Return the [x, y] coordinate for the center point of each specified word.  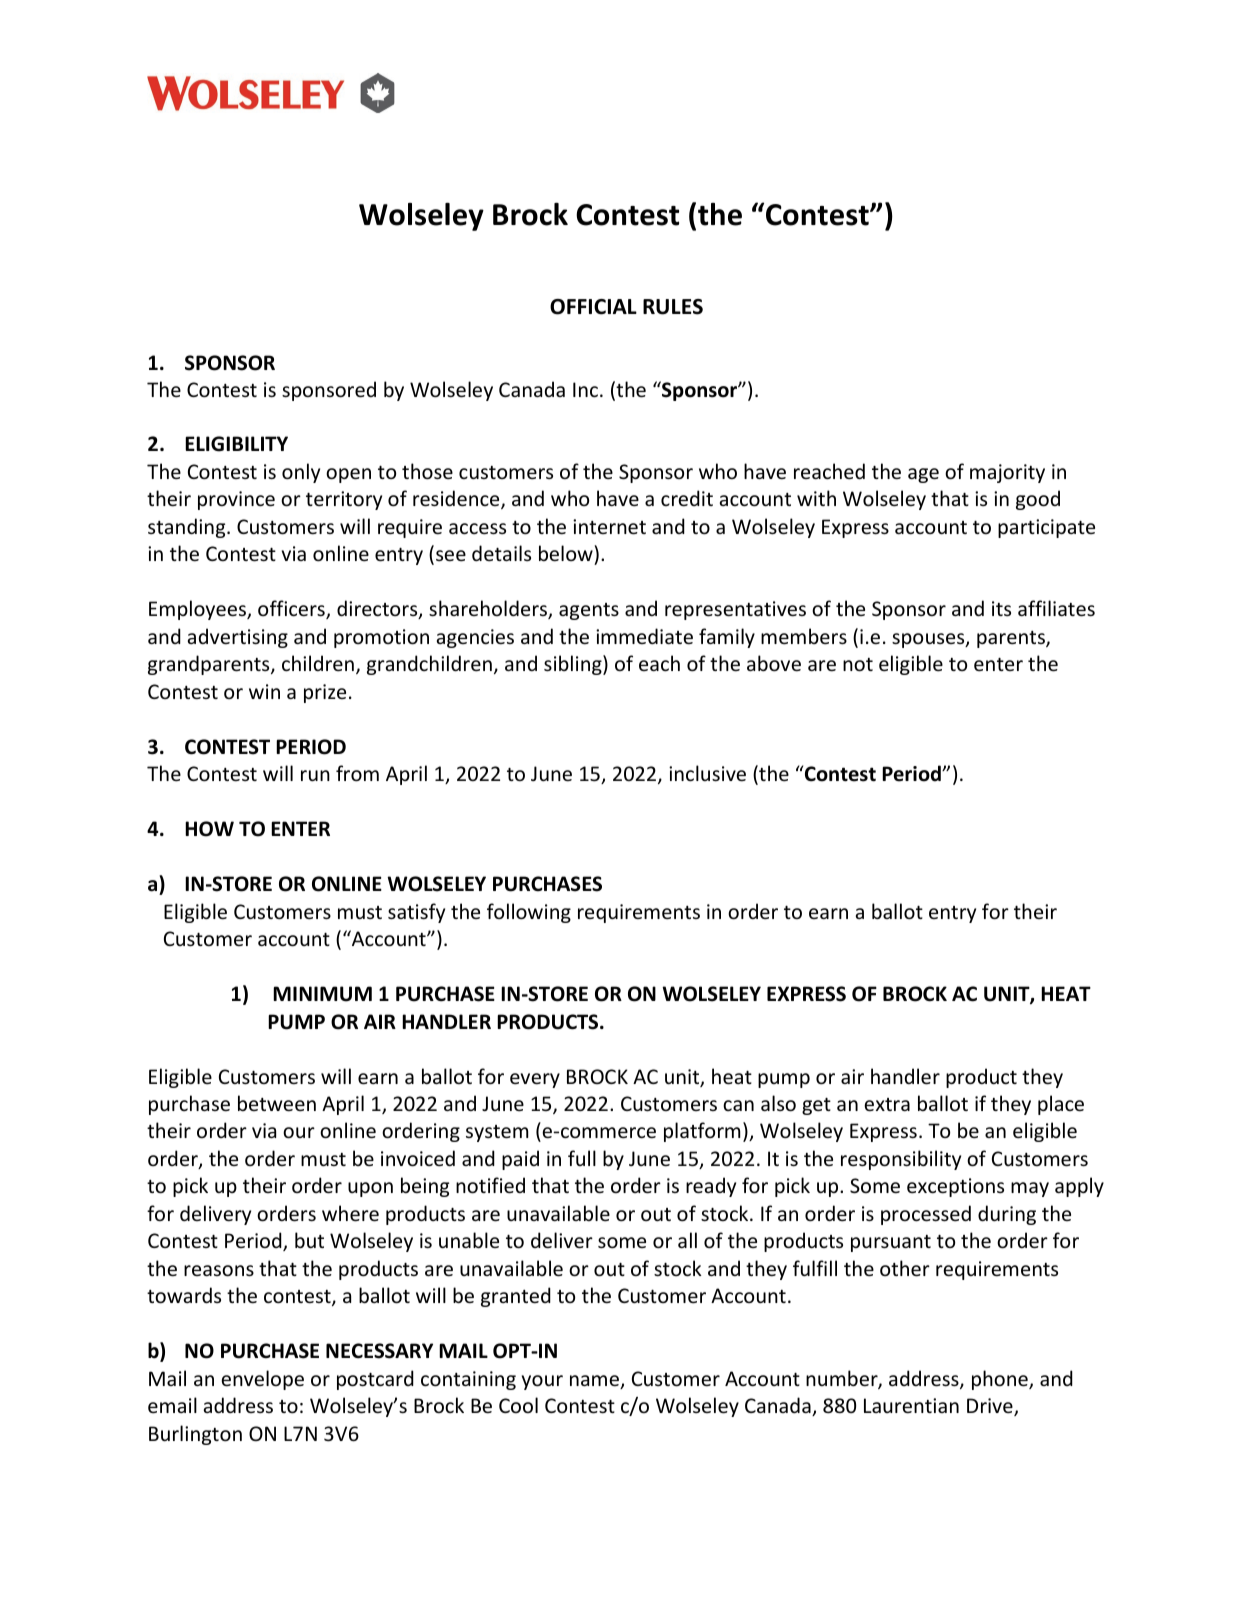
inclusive [707, 773]
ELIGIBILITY [236, 444]
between [277, 1103]
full [582, 1158]
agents [589, 611]
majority [1007, 473]
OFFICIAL [593, 307]
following [529, 913]
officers [292, 609]
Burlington [195, 1435]
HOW [209, 829]
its [1001, 608]
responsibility [901, 1160]
